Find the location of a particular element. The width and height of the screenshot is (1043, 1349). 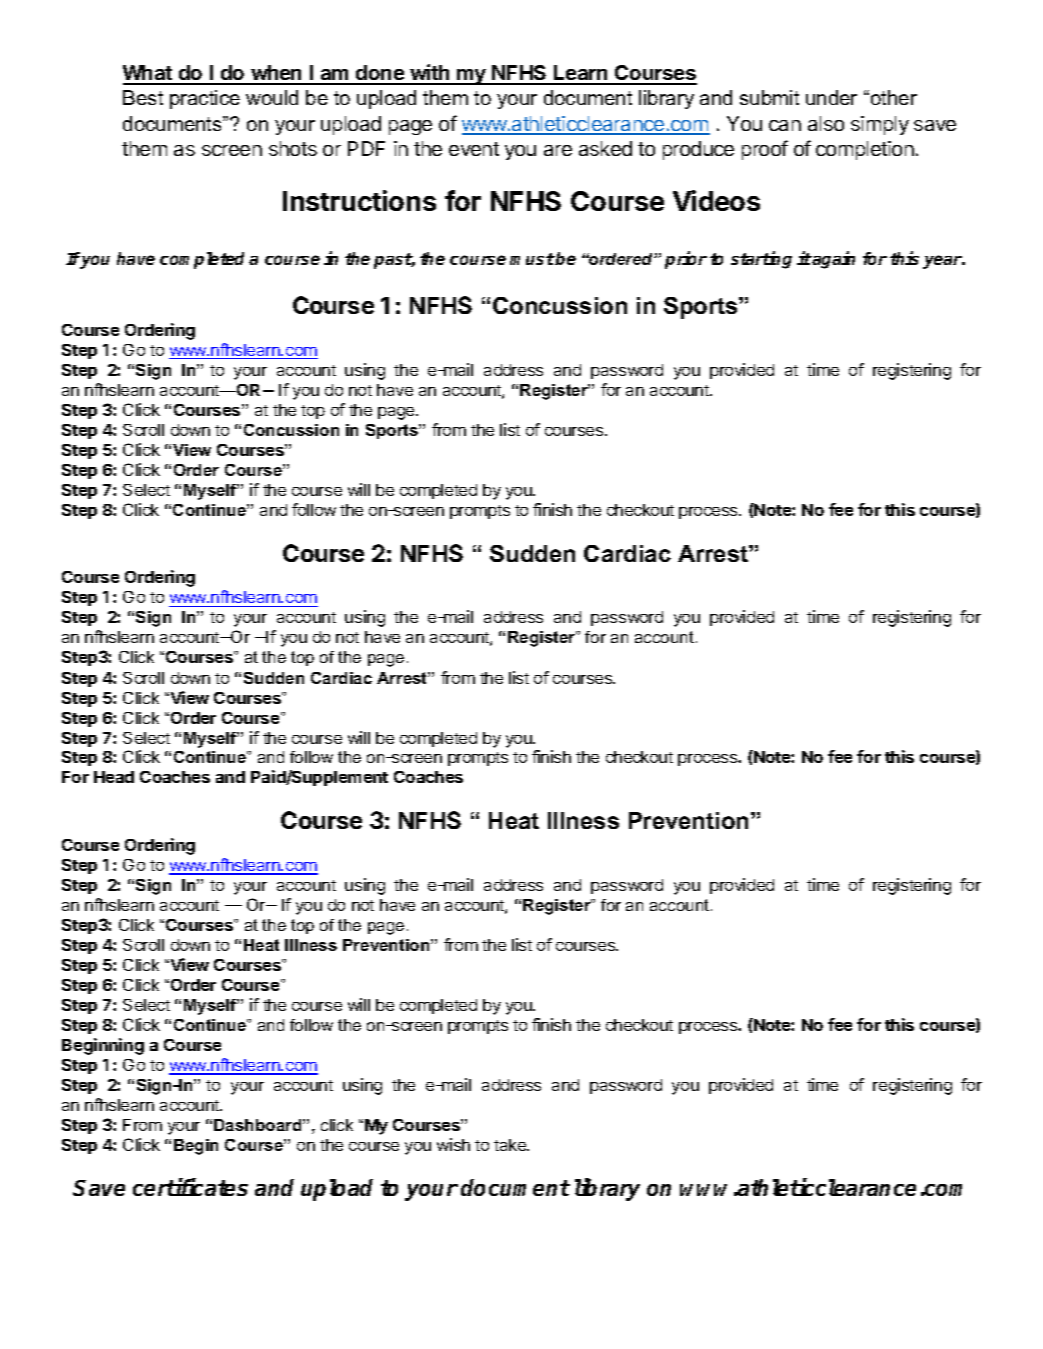

Head is located at coordinates (114, 777).
